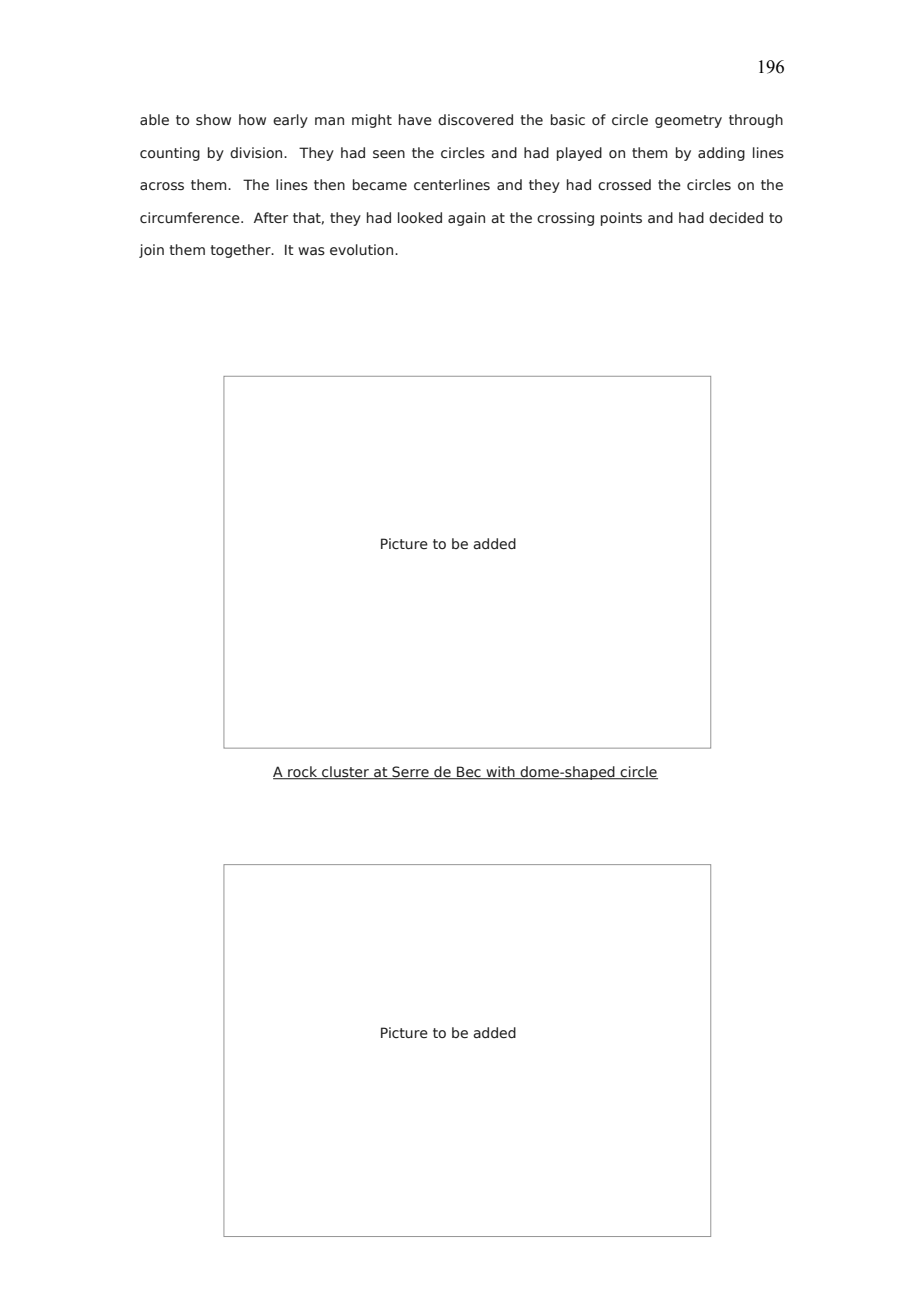  What do you see at coordinates (500, 773) in the document?
I see `with` at bounding box center [500, 773].
